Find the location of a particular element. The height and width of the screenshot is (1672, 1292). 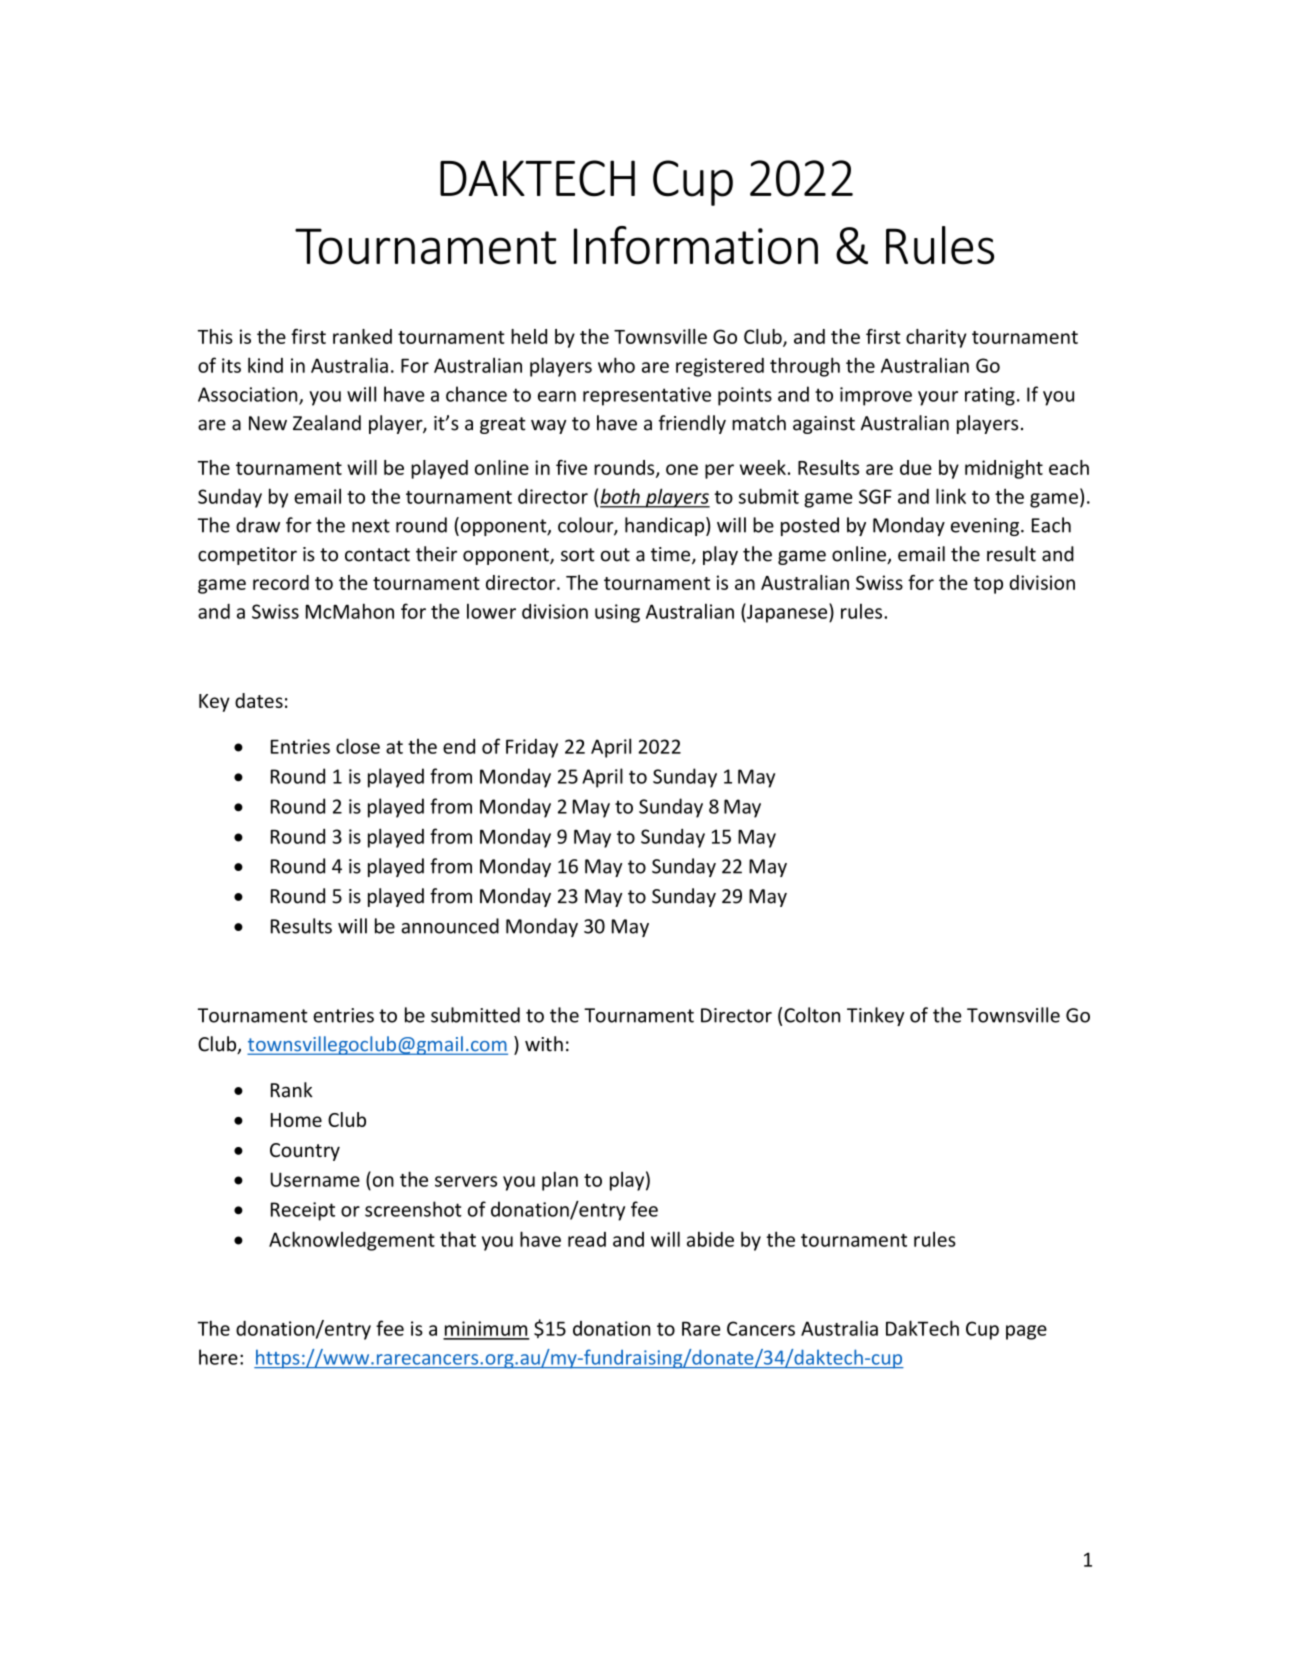

charity is located at coordinates (936, 338).
